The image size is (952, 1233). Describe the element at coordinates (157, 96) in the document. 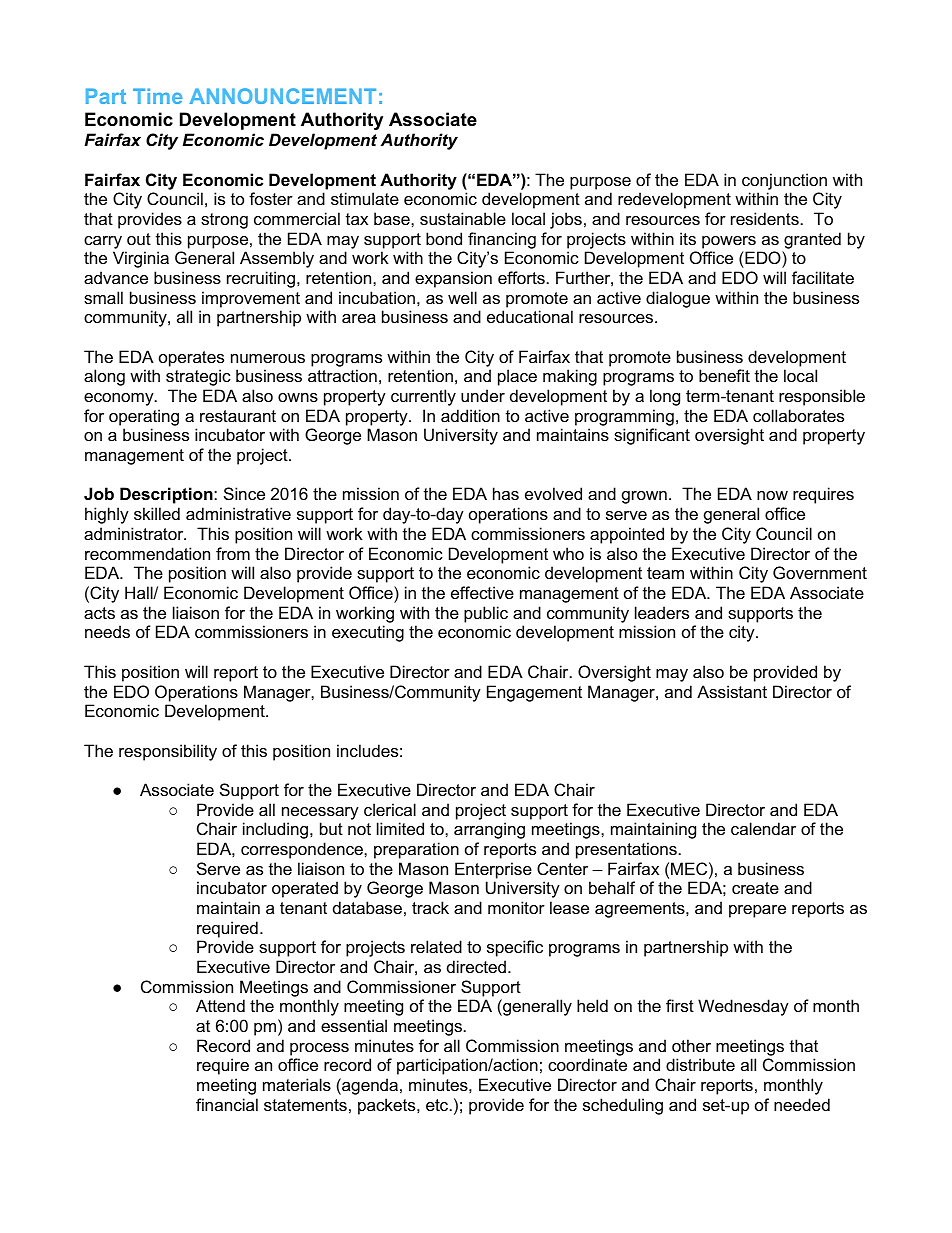

I see `Time` at that location.
